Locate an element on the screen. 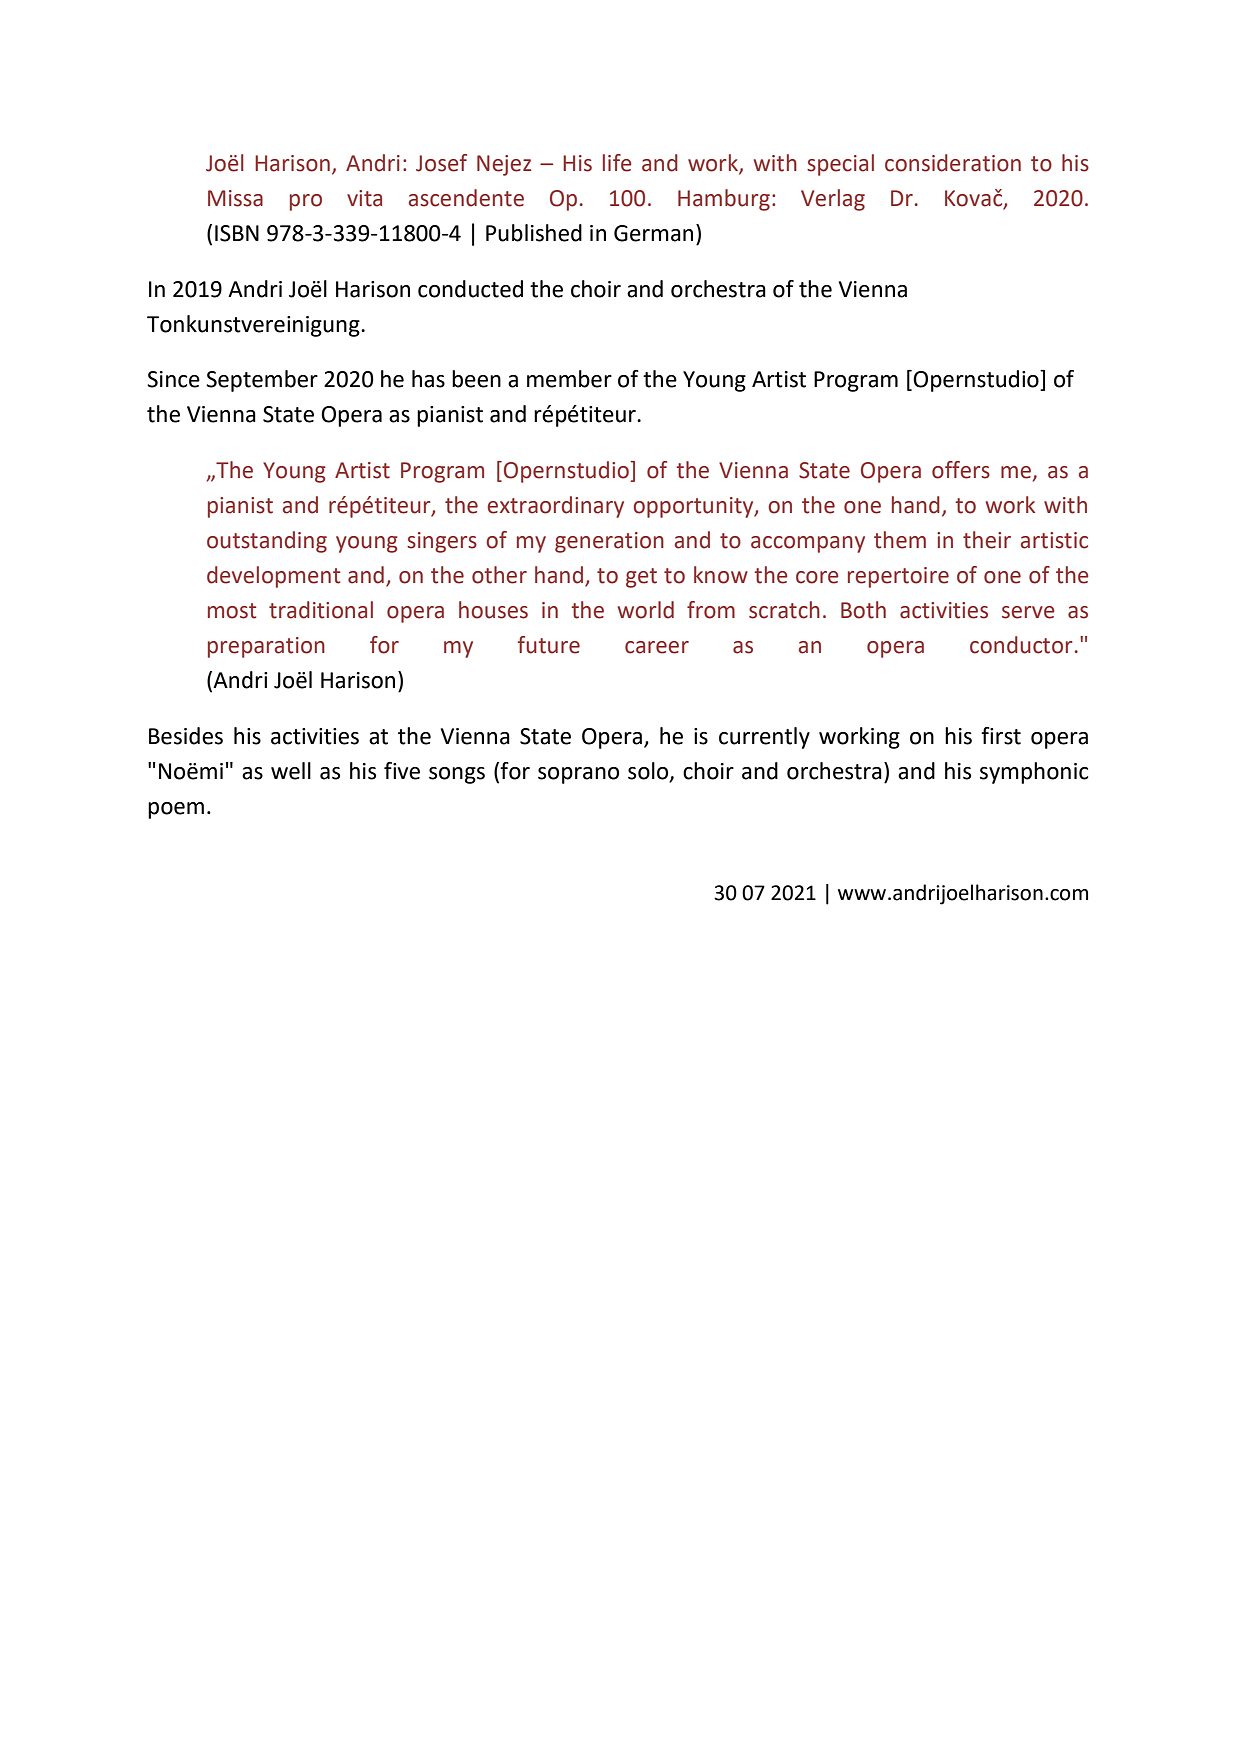 The image size is (1237, 1749). member is located at coordinates (569, 379).
